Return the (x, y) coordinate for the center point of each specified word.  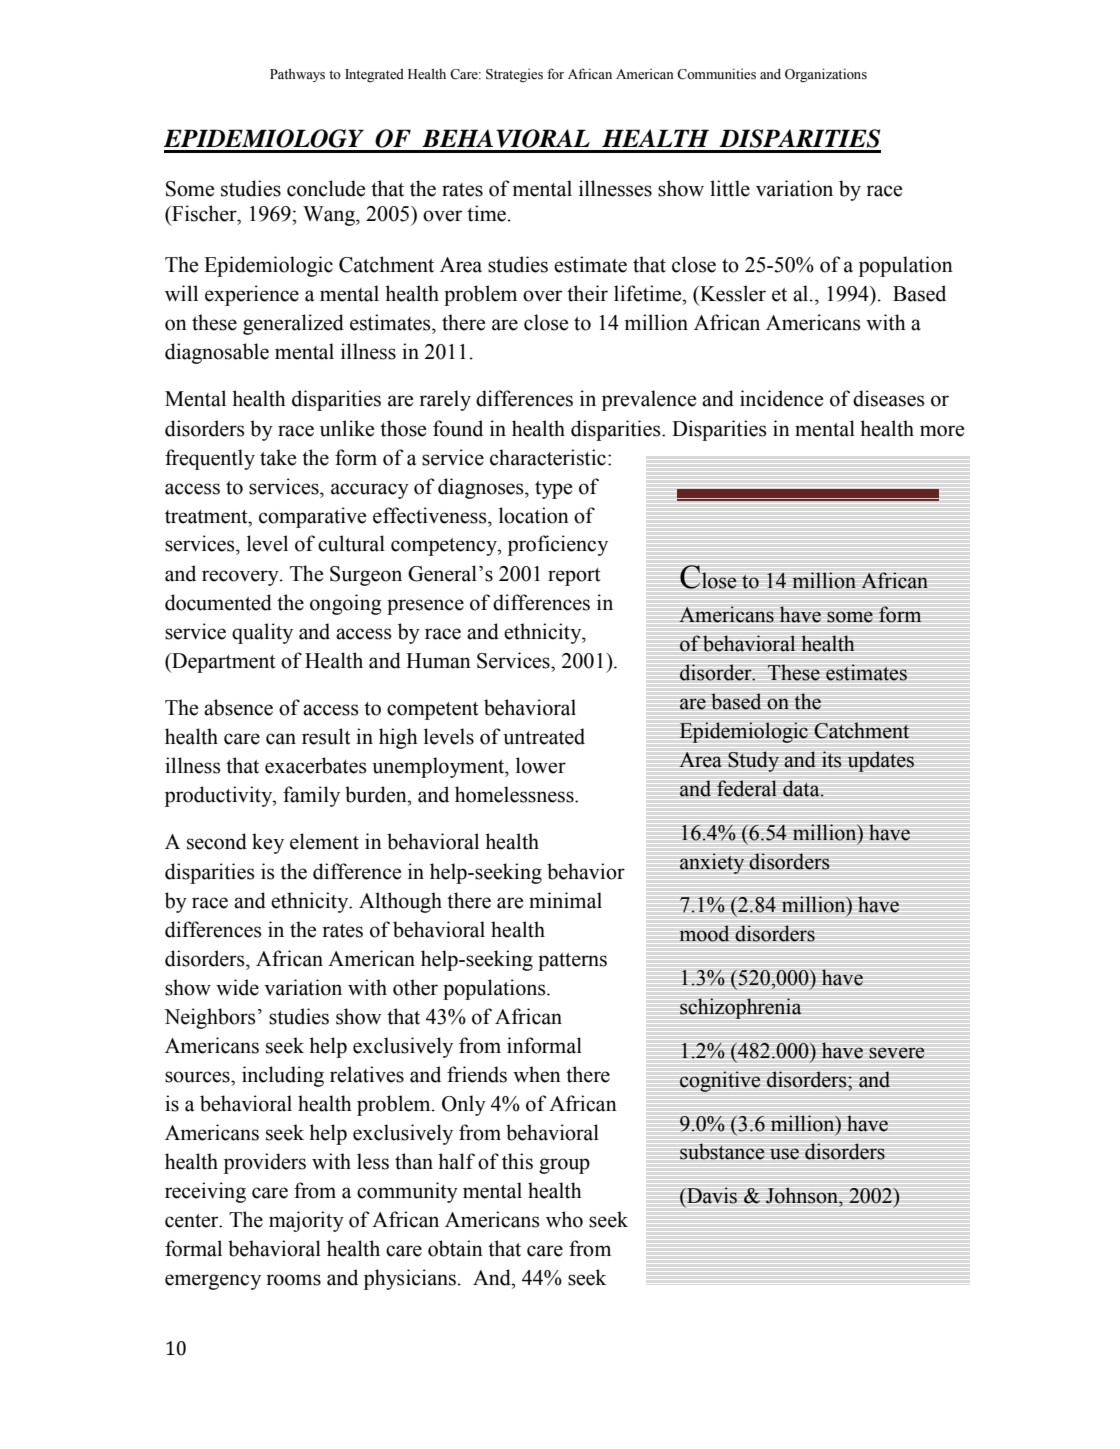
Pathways (297, 75)
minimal (565, 900)
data (802, 788)
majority (306, 1221)
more (942, 431)
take (278, 457)
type (553, 490)
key (268, 843)
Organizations (826, 75)
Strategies (514, 75)
